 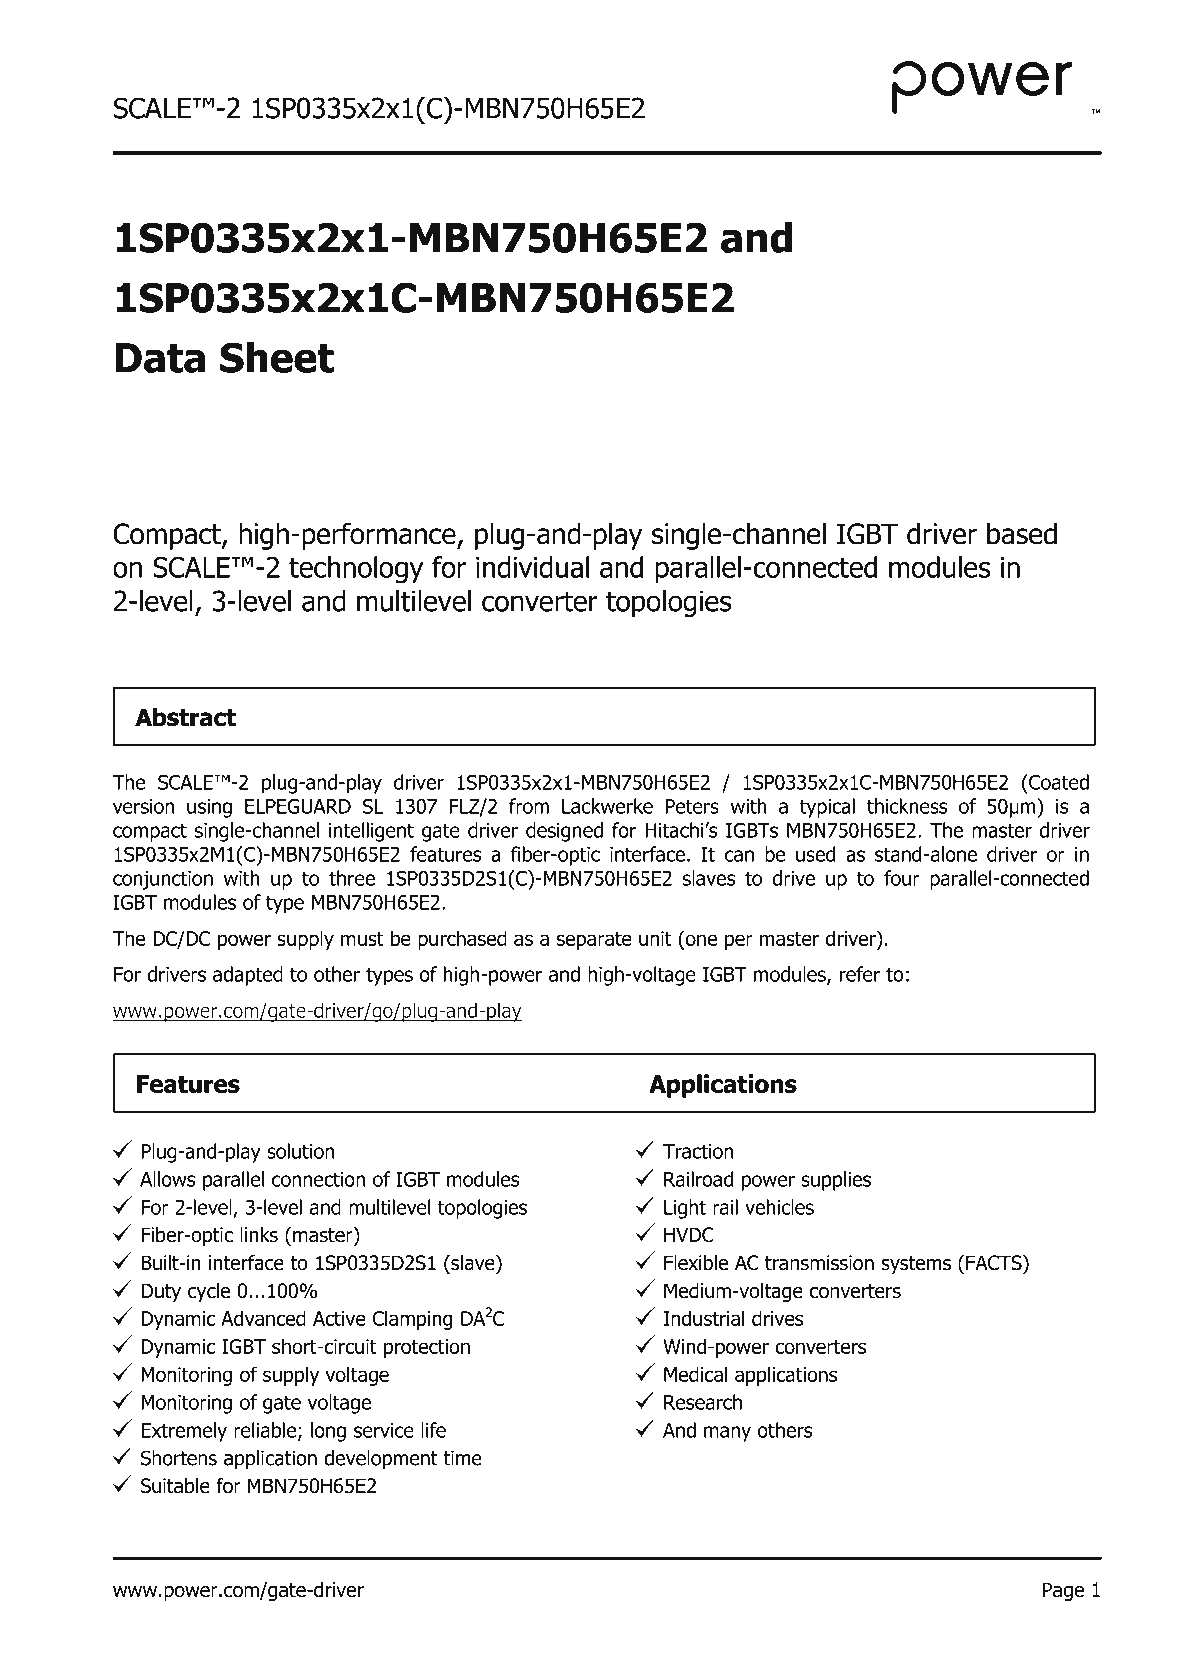 What do you see at coordinates (1063, 1591) in the screenshot?
I see `Page` at bounding box center [1063, 1591].
